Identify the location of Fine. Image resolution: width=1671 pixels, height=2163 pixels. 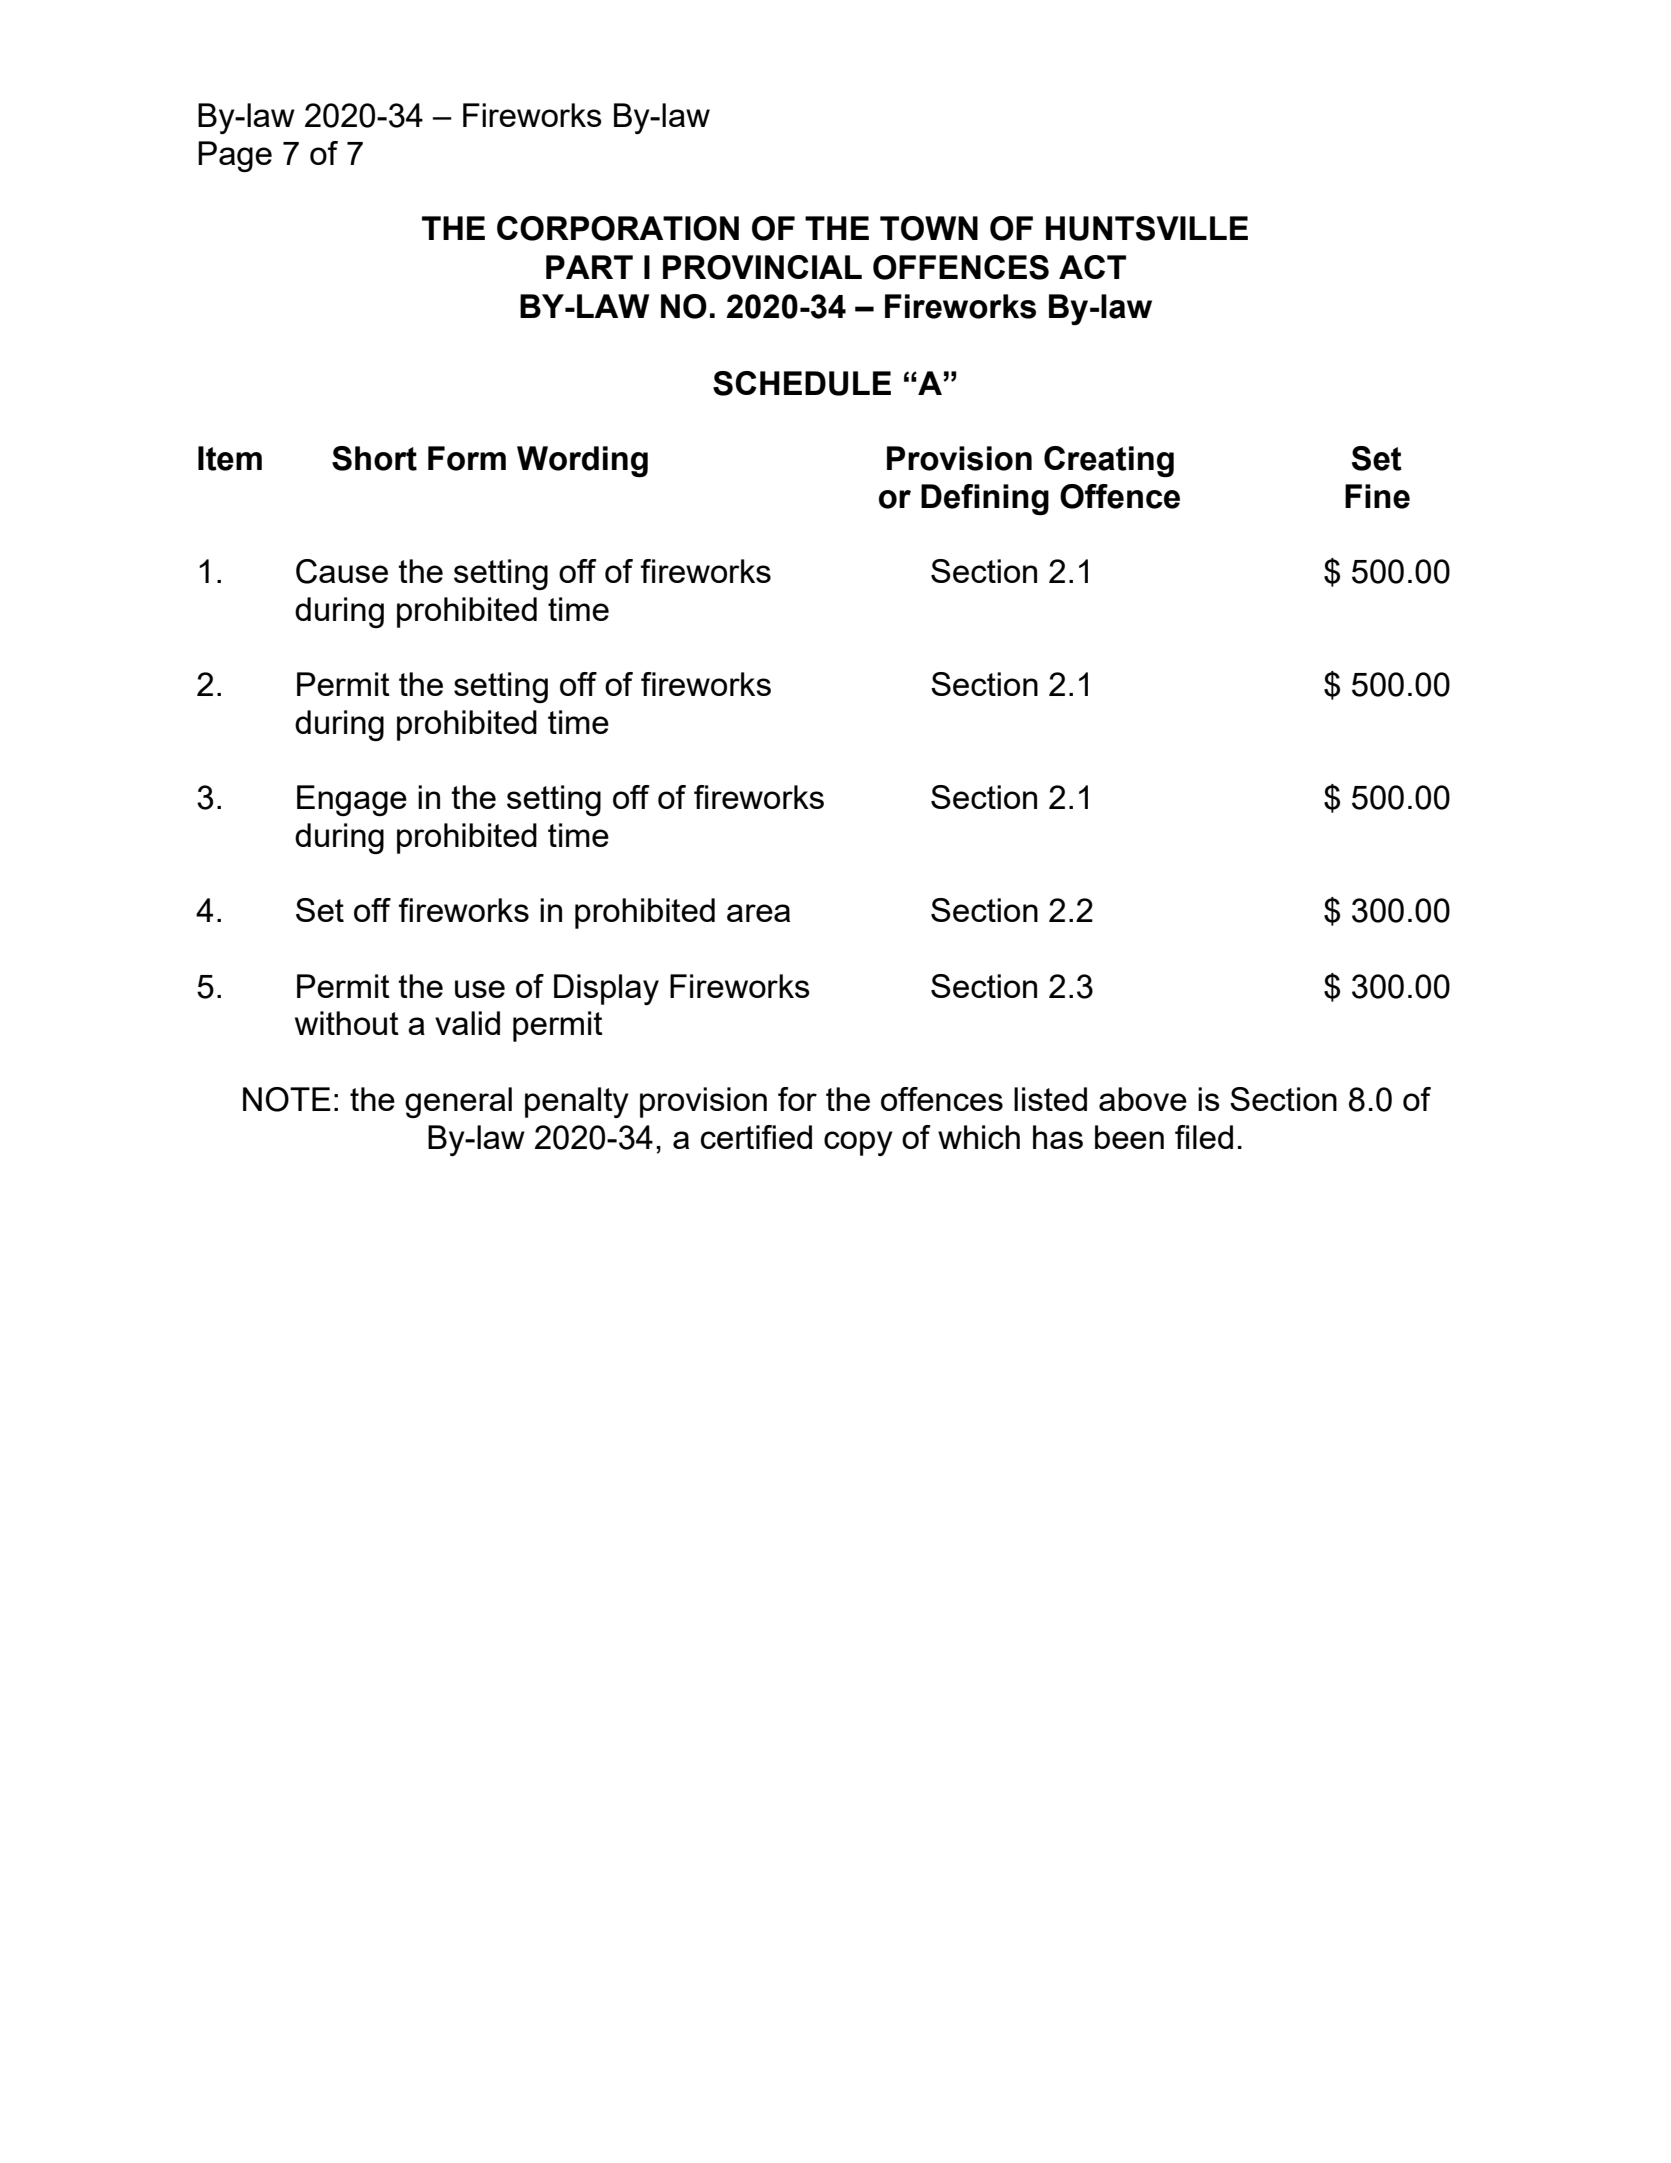
(1377, 496).
